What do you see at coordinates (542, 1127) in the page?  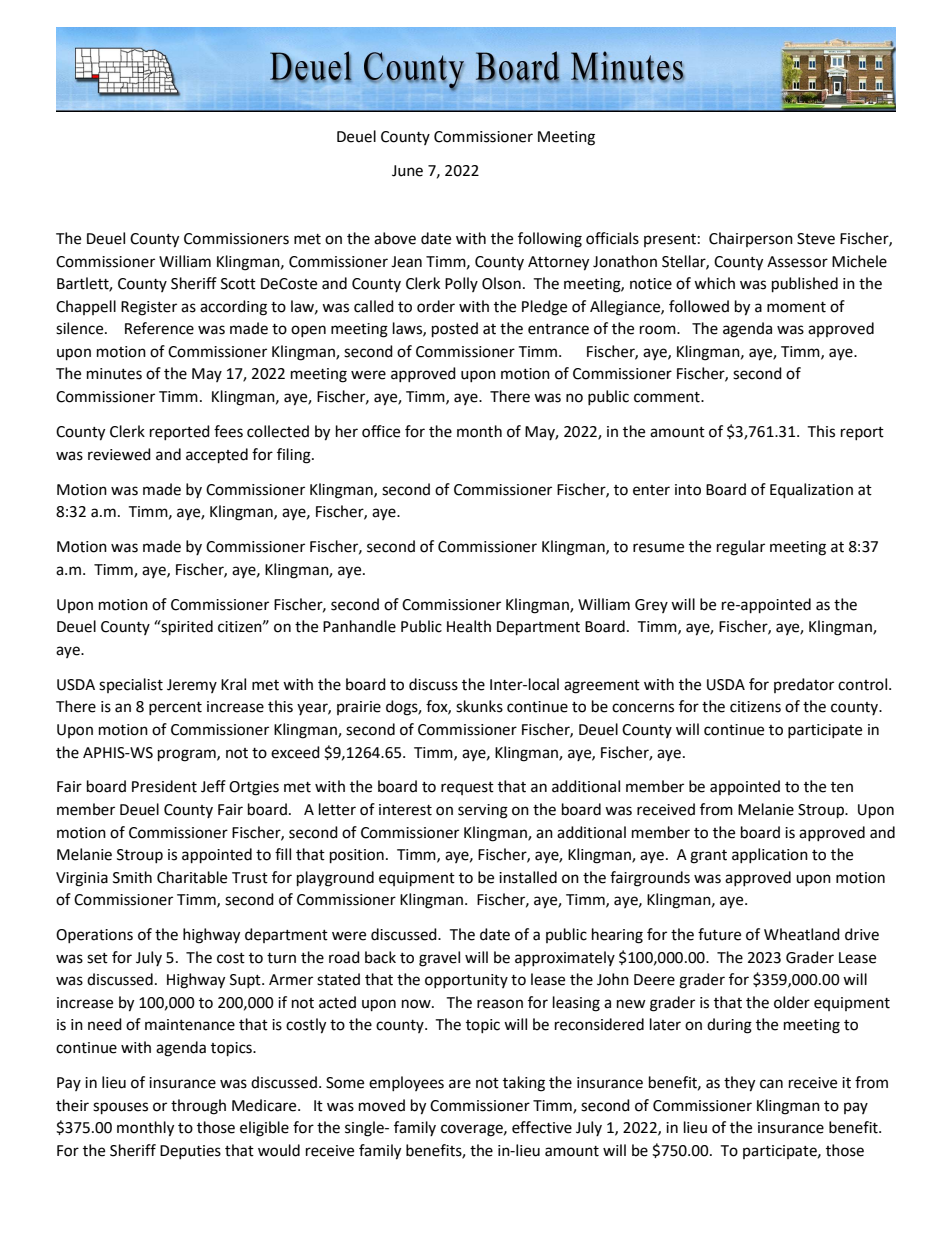 I see `effective` at bounding box center [542, 1127].
